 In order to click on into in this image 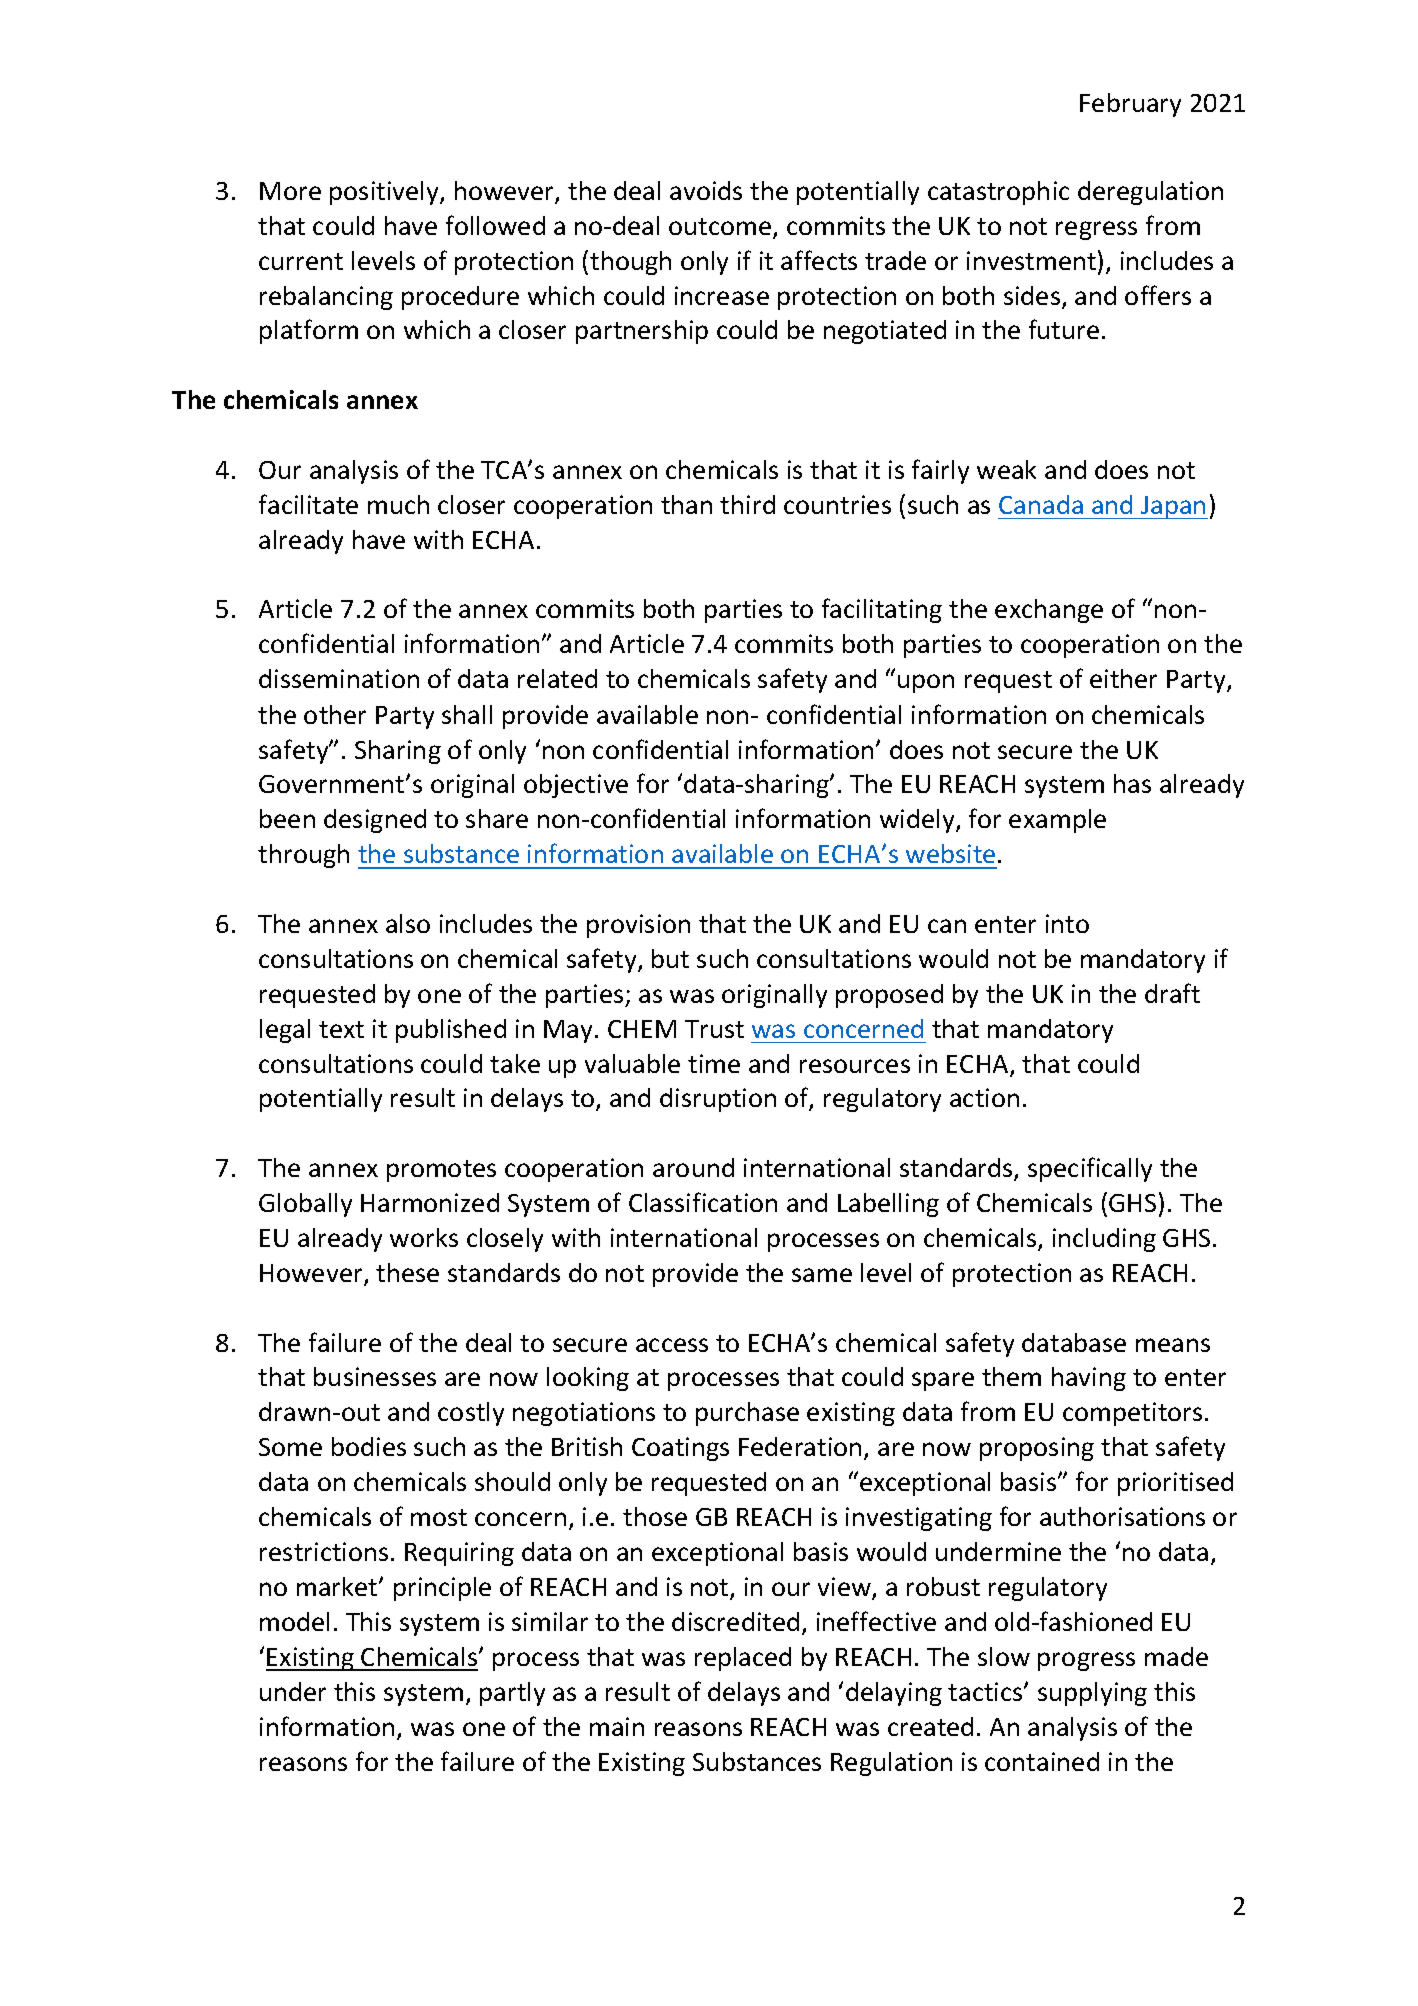, I will do `click(1067, 923)`.
